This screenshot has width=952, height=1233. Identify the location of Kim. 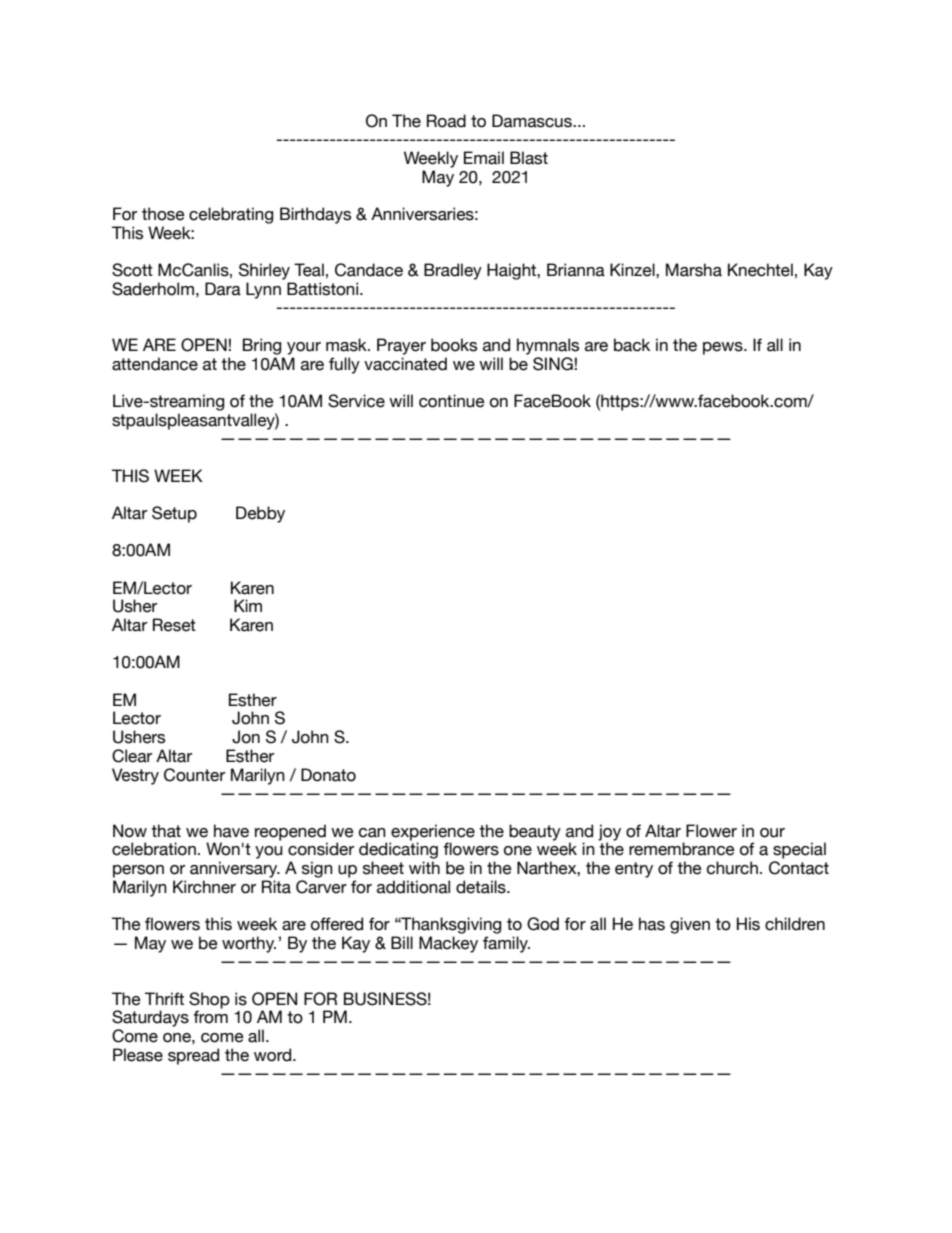
(248, 605).
